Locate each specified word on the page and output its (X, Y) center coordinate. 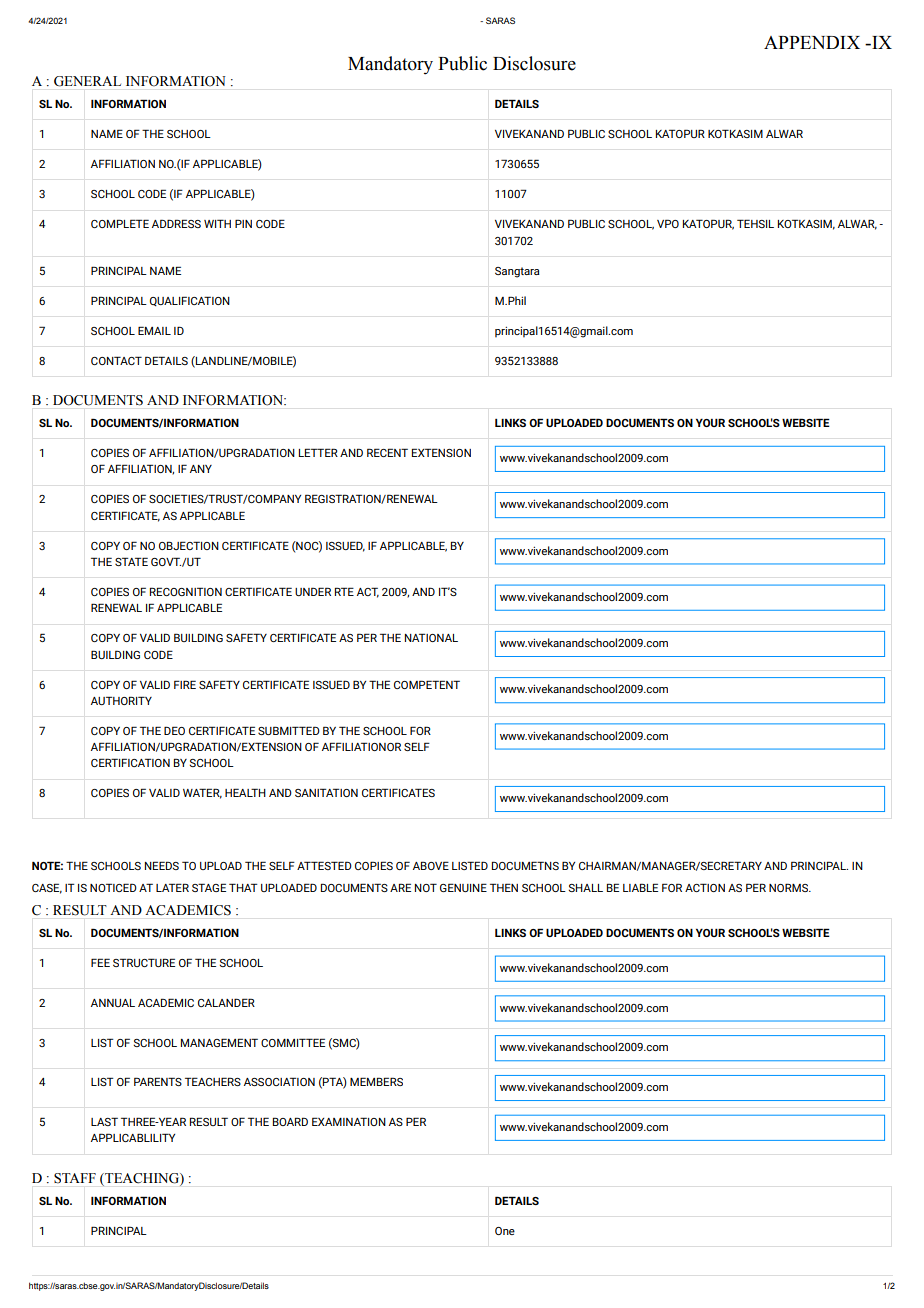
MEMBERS (376, 1081)
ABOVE (431, 865)
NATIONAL (431, 637)
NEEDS (162, 865)
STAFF (75, 1178)
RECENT (387, 452)
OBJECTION (189, 545)
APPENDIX (812, 42)
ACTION (705, 887)
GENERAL (87, 81)
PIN (243, 223)
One (505, 1231)
